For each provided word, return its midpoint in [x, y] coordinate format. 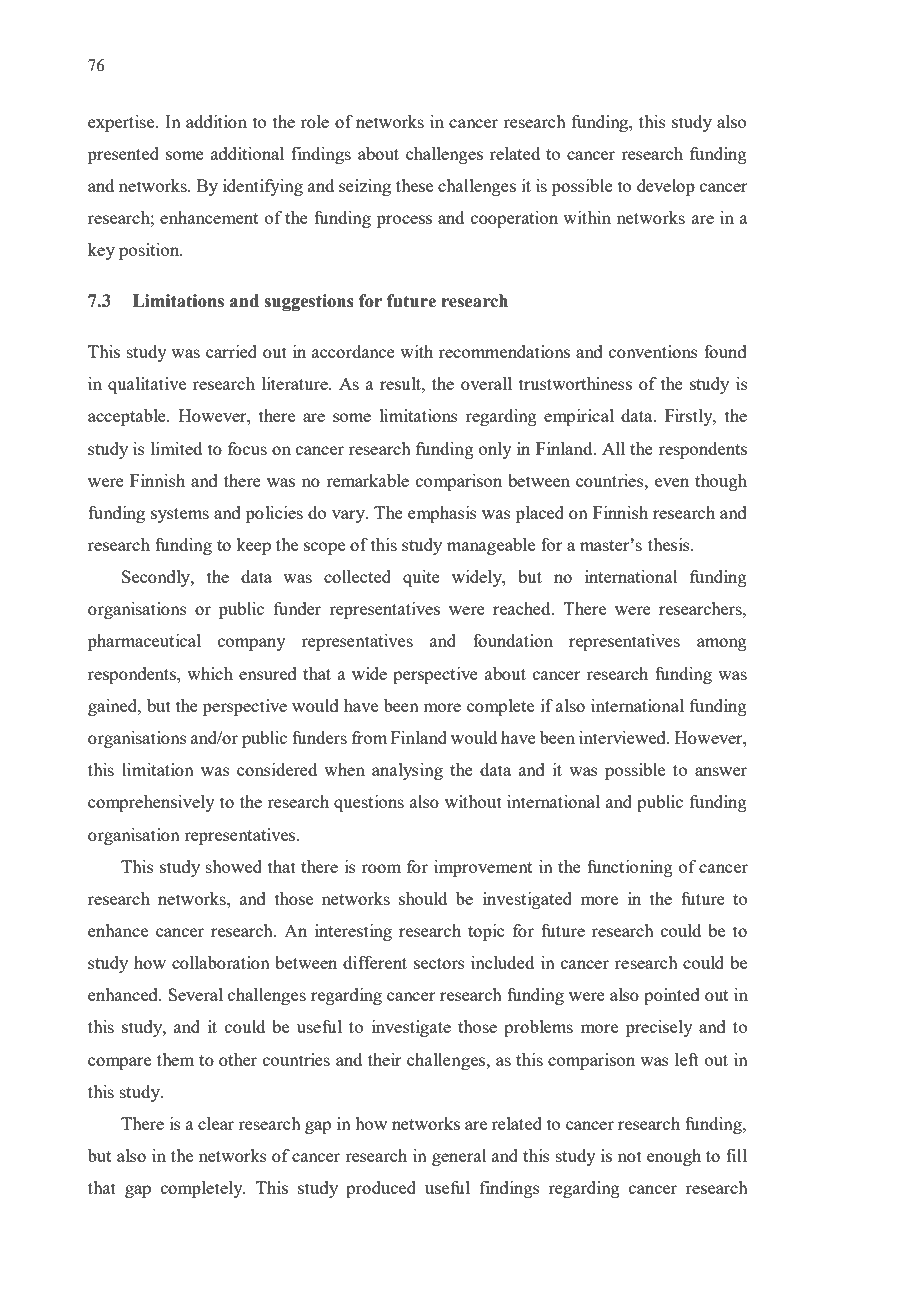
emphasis [442, 514]
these [414, 185]
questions [369, 803]
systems [180, 515]
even [672, 482]
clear [216, 1123]
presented [123, 155]
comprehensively [151, 803]
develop [666, 187]
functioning [630, 868]
